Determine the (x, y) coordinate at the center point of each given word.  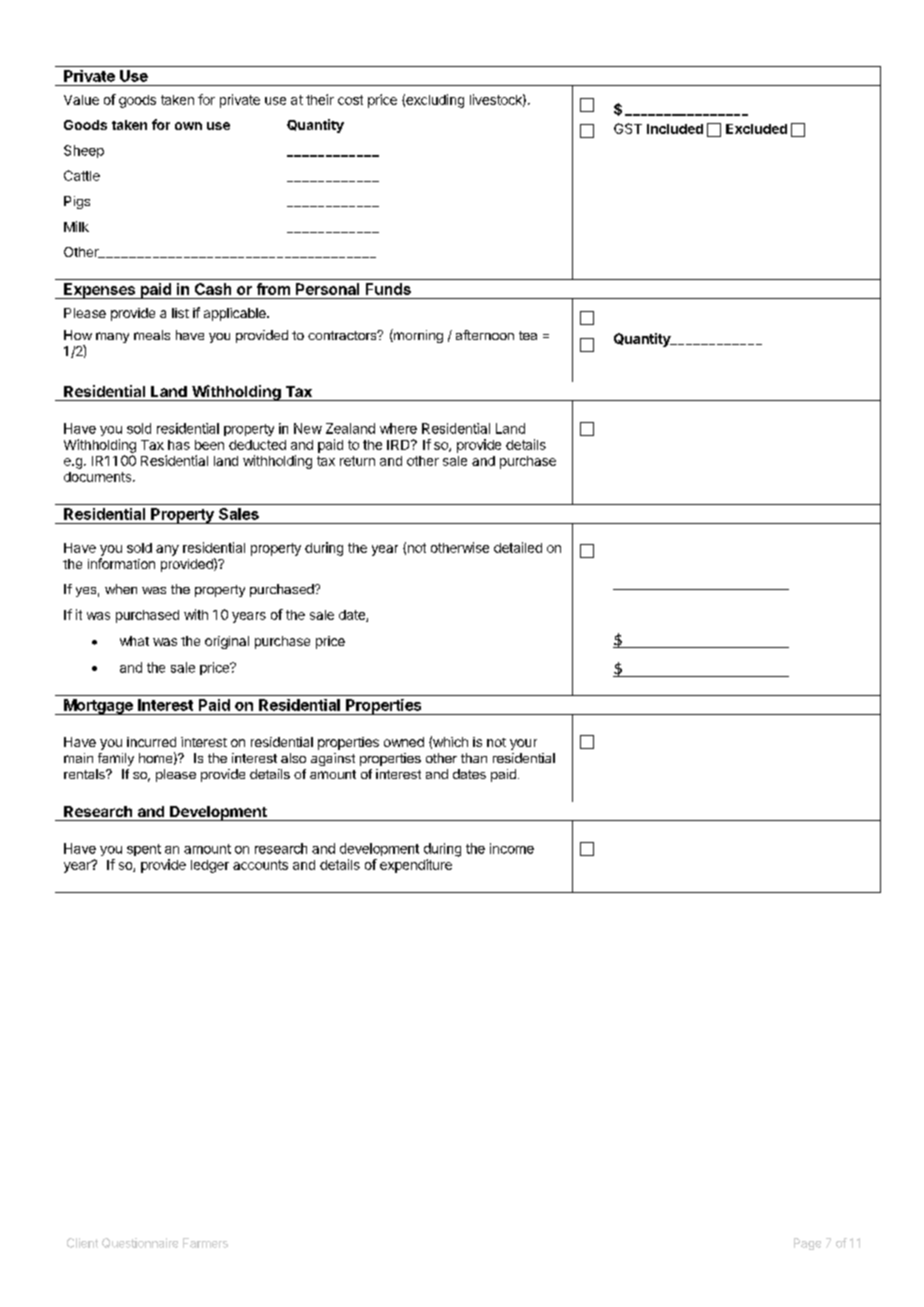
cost (350, 100)
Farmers (205, 1243)
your (523, 744)
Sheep (84, 151)
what (134, 641)
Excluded (756, 129)
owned (404, 742)
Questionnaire (140, 1243)
